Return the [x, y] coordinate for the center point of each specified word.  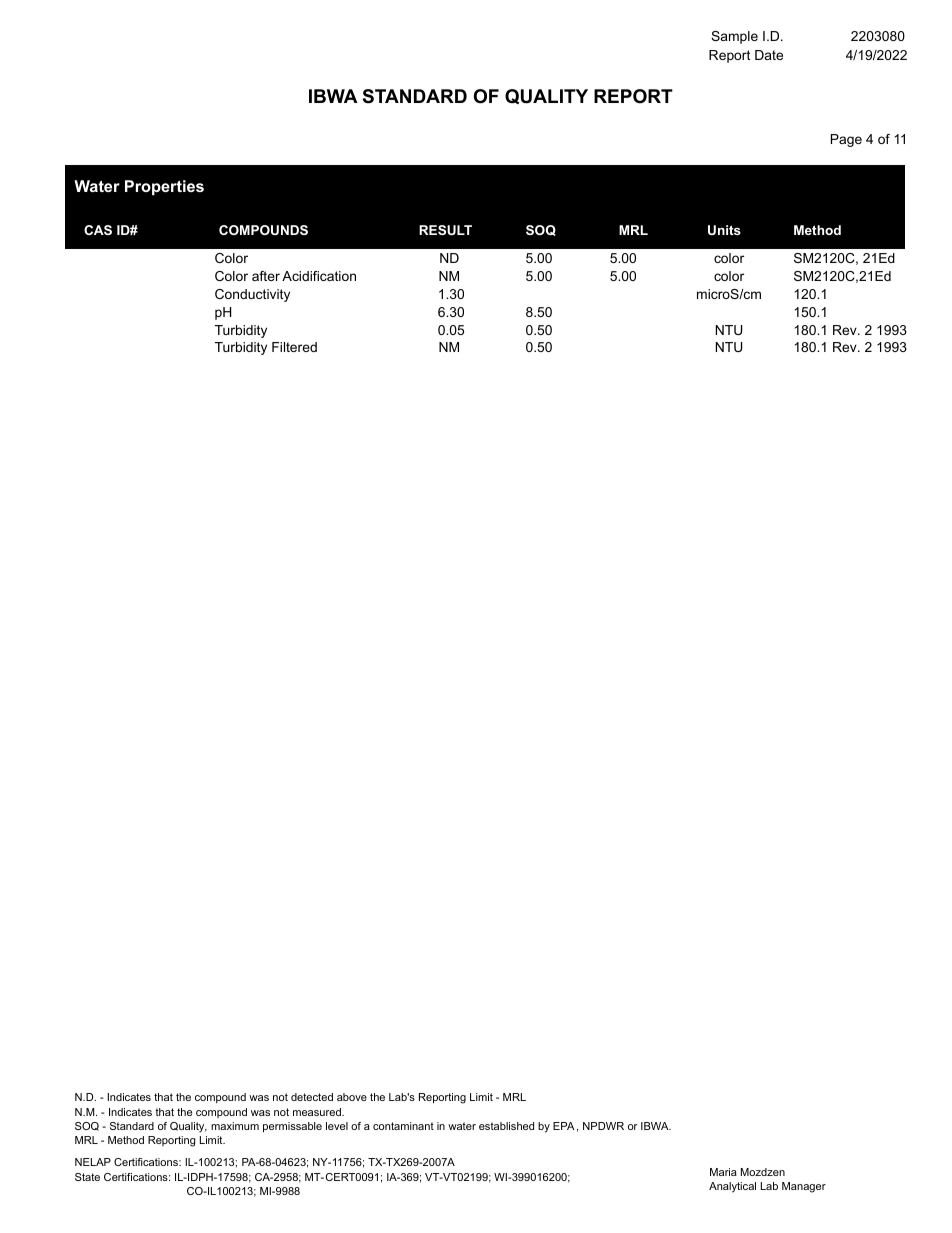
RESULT [445, 230]
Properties [164, 188]
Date [769, 55]
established [506, 1126]
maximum [235, 1126]
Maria [723, 1172]
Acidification [319, 276]
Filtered [294, 347]
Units [724, 230]
